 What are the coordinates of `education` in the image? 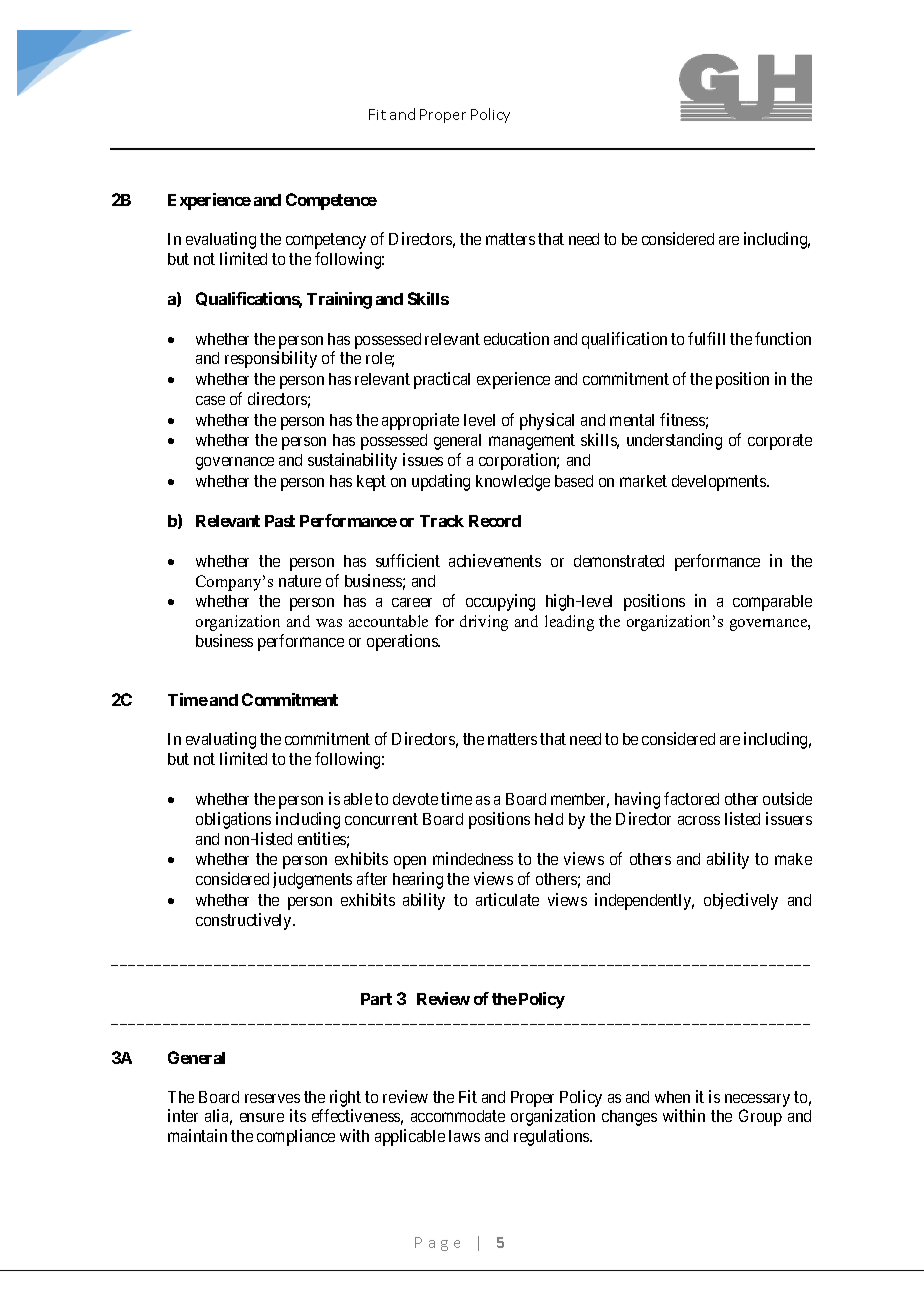 It's located at (516, 338).
